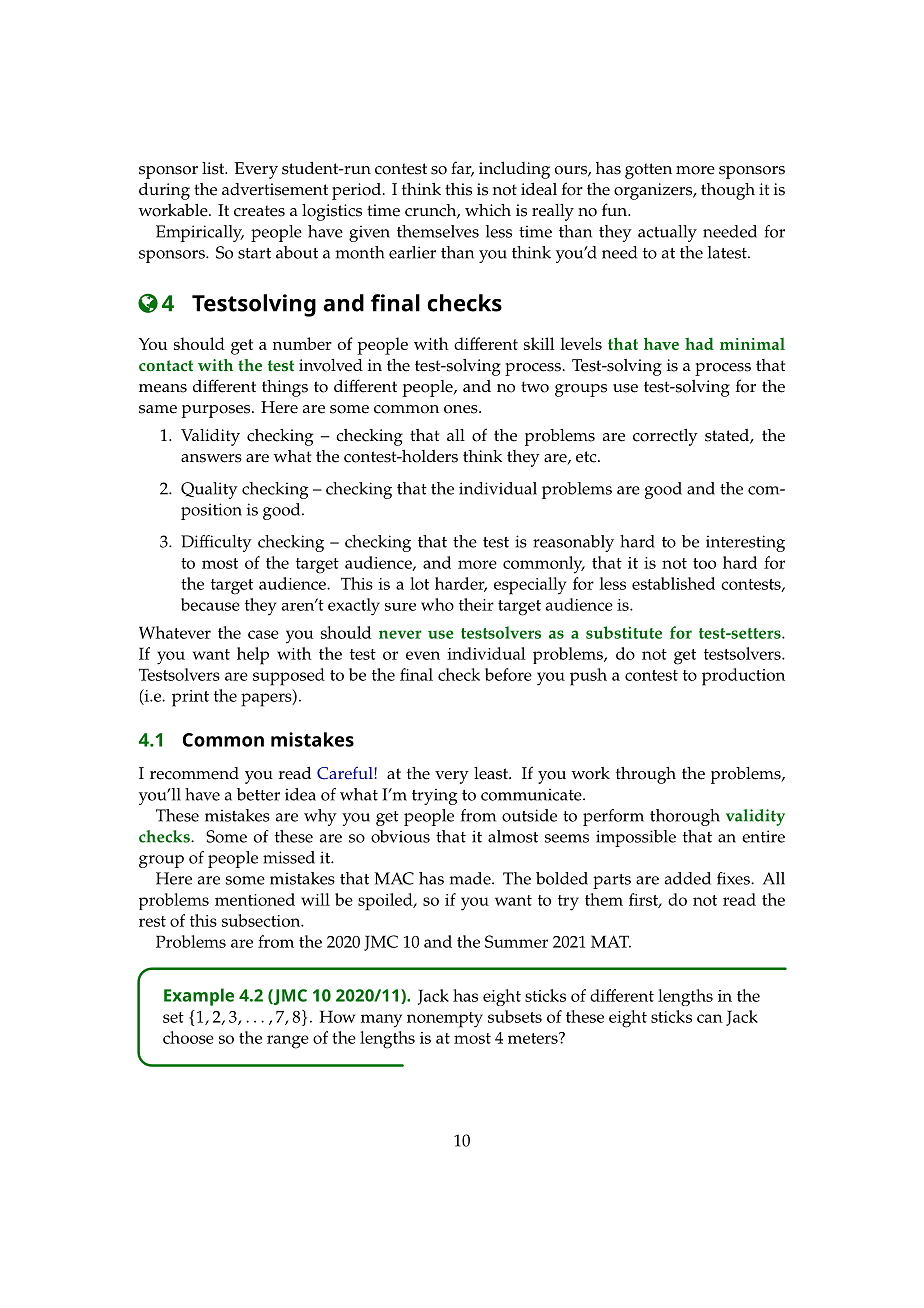 This image has width=924, height=1308. I want to click on which, so click(488, 210).
